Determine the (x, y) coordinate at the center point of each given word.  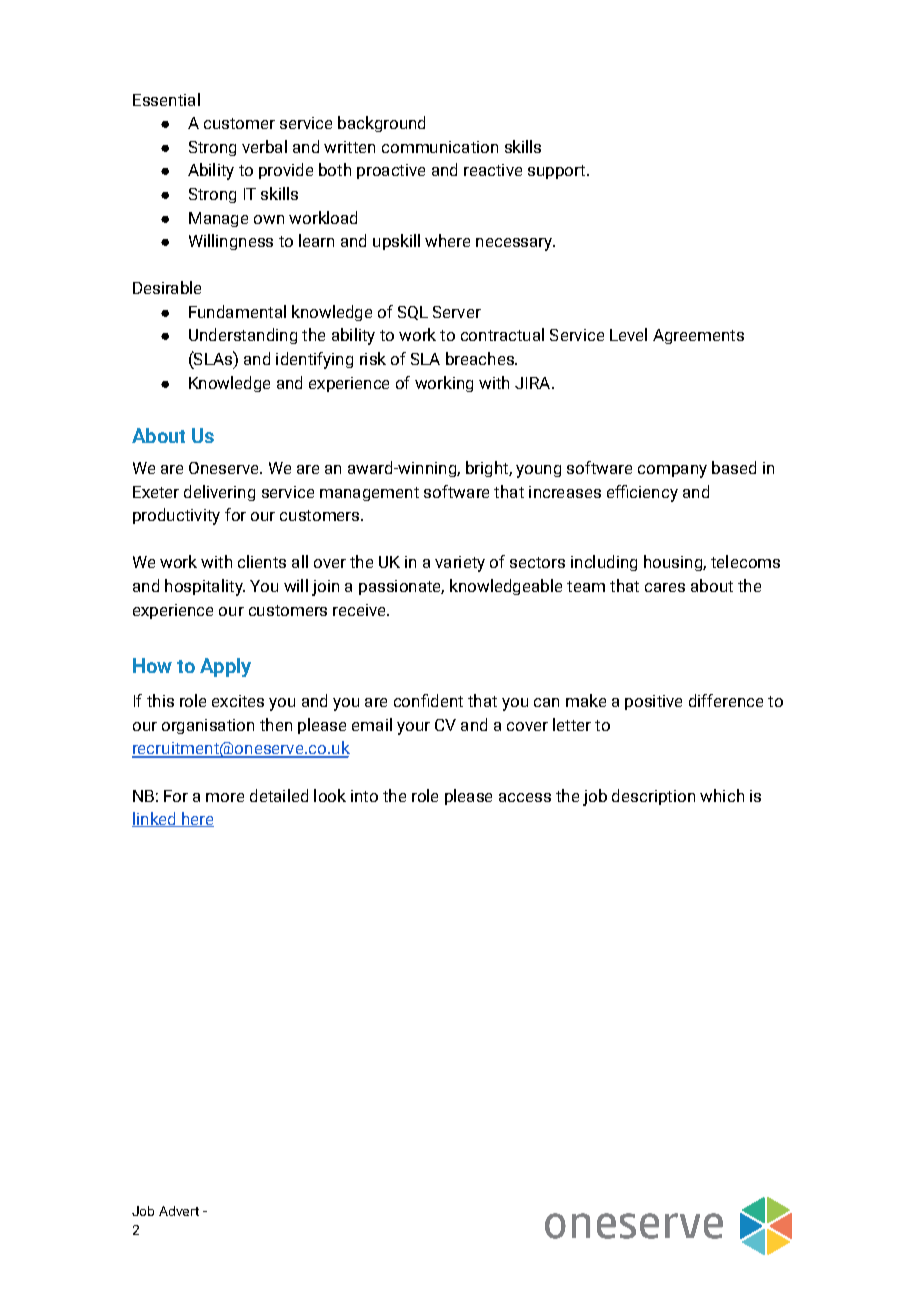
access (525, 797)
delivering (219, 493)
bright (488, 469)
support (558, 172)
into (364, 796)
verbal (264, 146)
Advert (179, 1211)
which (722, 795)
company (672, 471)
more (225, 797)
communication (440, 147)
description (653, 797)
